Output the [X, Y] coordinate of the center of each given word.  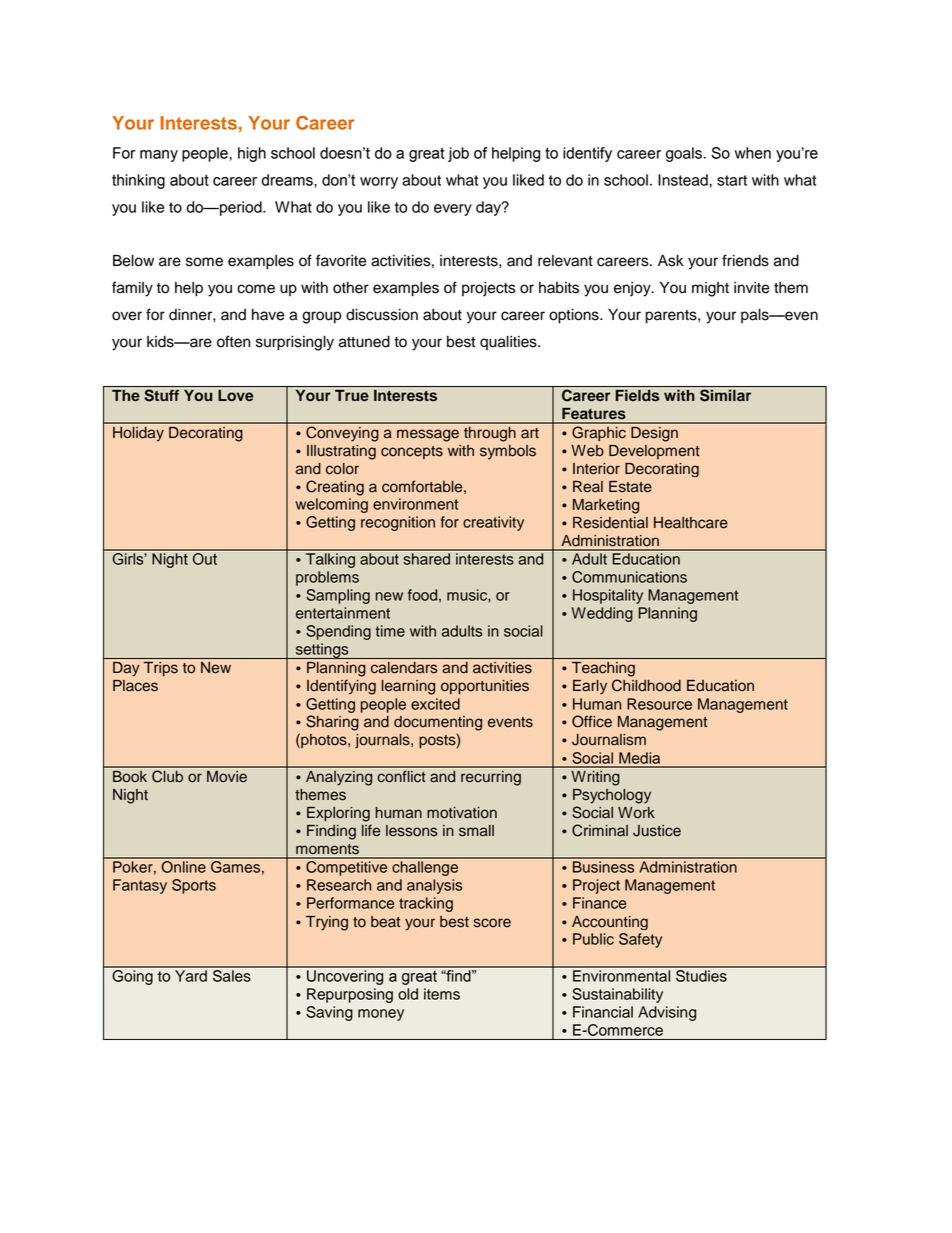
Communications [629, 577]
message [428, 435]
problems [327, 578]
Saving [329, 1013]
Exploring [338, 814]
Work [636, 813]
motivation [462, 813]
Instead [684, 180]
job [458, 154]
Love [235, 396]
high [252, 154]
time [390, 631]
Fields [638, 395]
